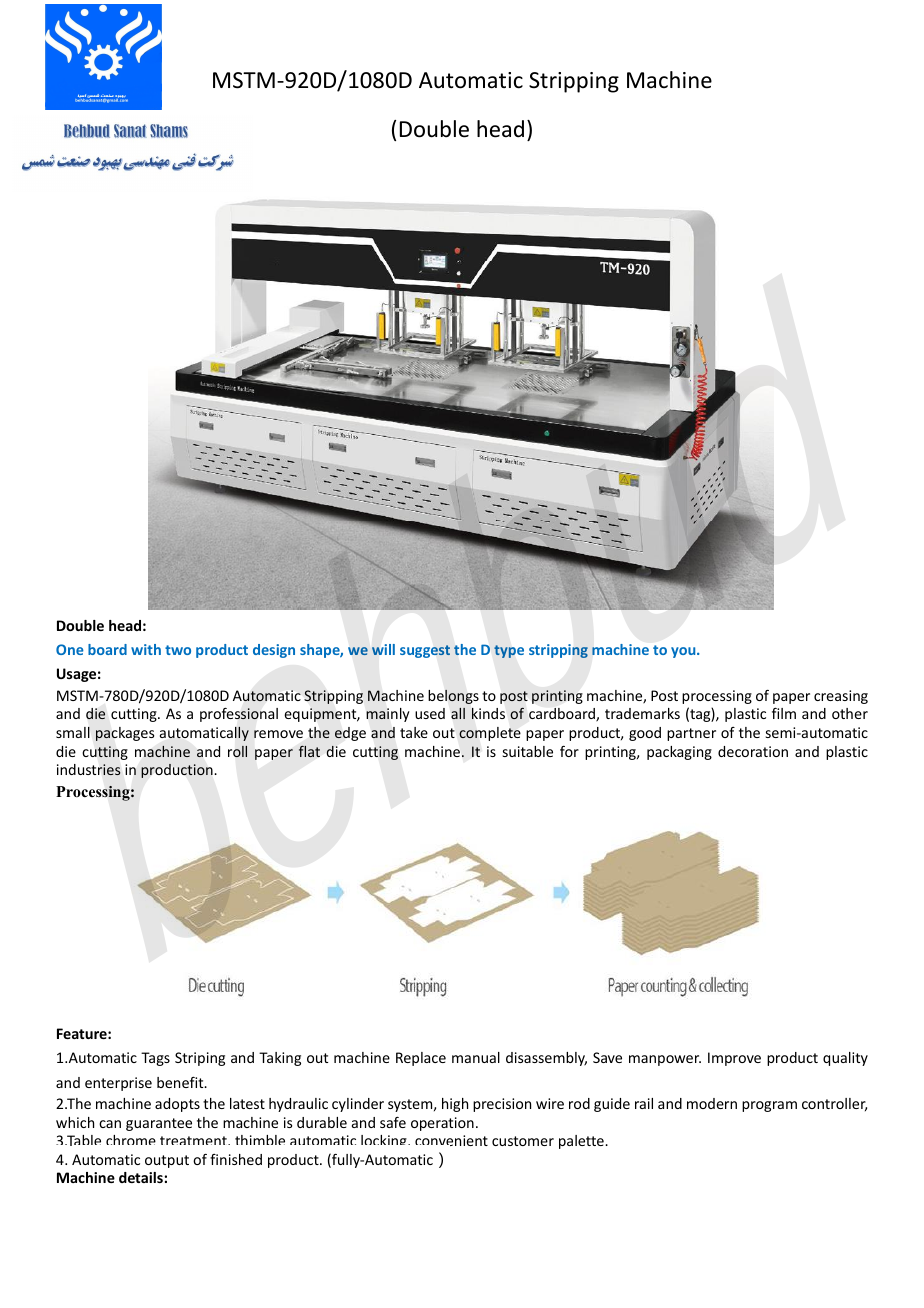  I want to click on Striping, so click(200, 1059).
